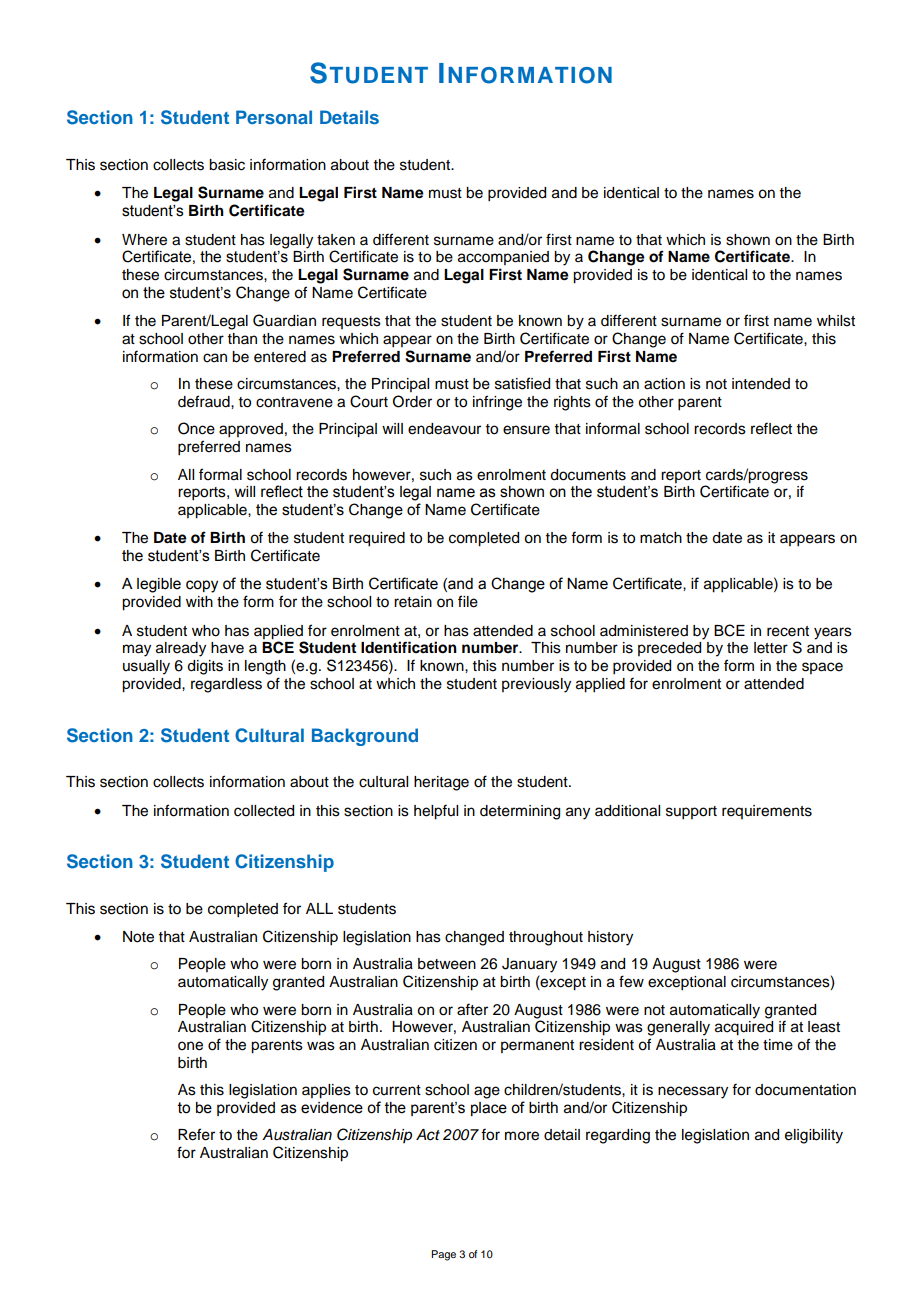  What do you see at coordinates (332, 1108) in the page?
I see `evidence` at bounding box center [332, 1108].
